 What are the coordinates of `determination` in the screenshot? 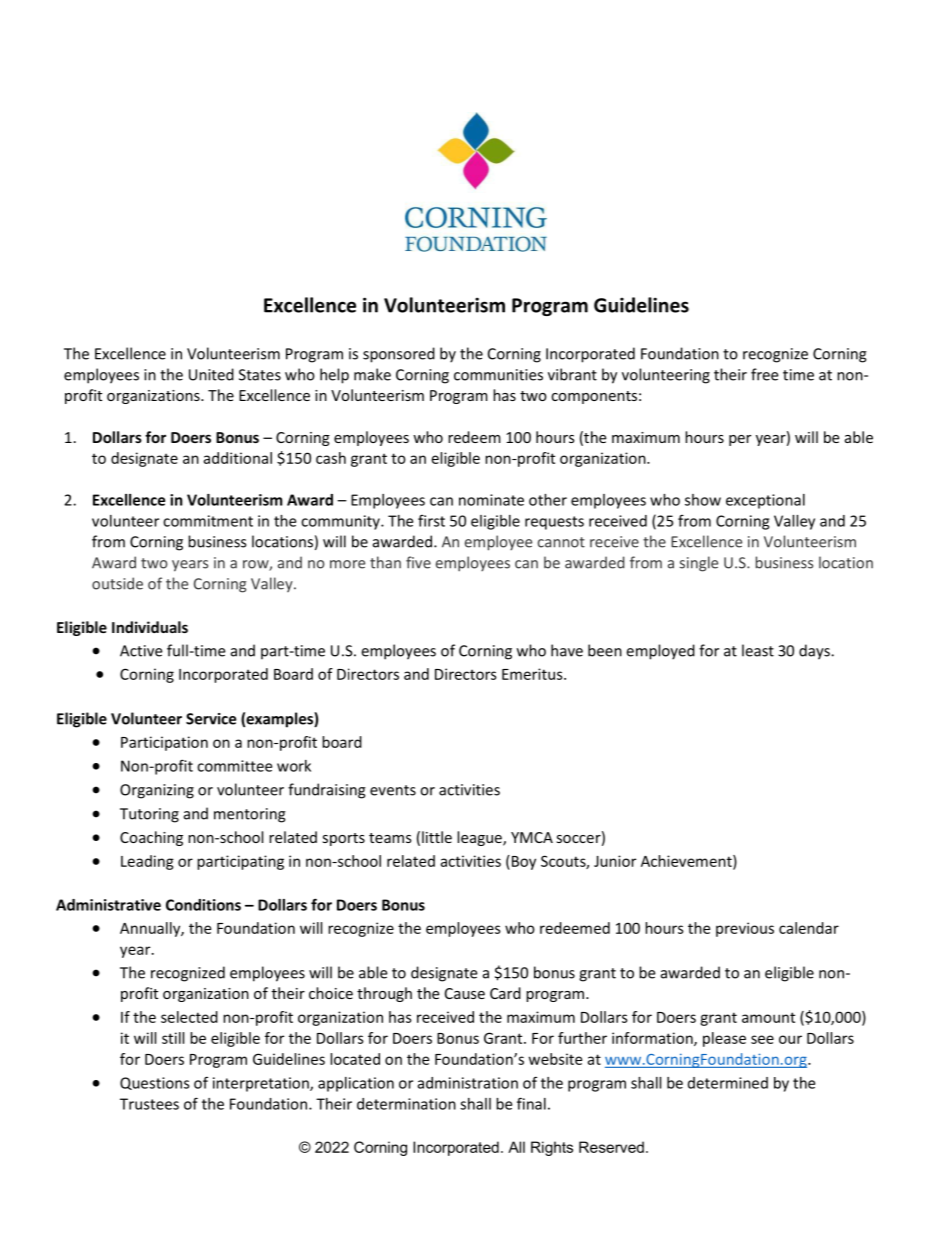 It's located at (406, 1104).
